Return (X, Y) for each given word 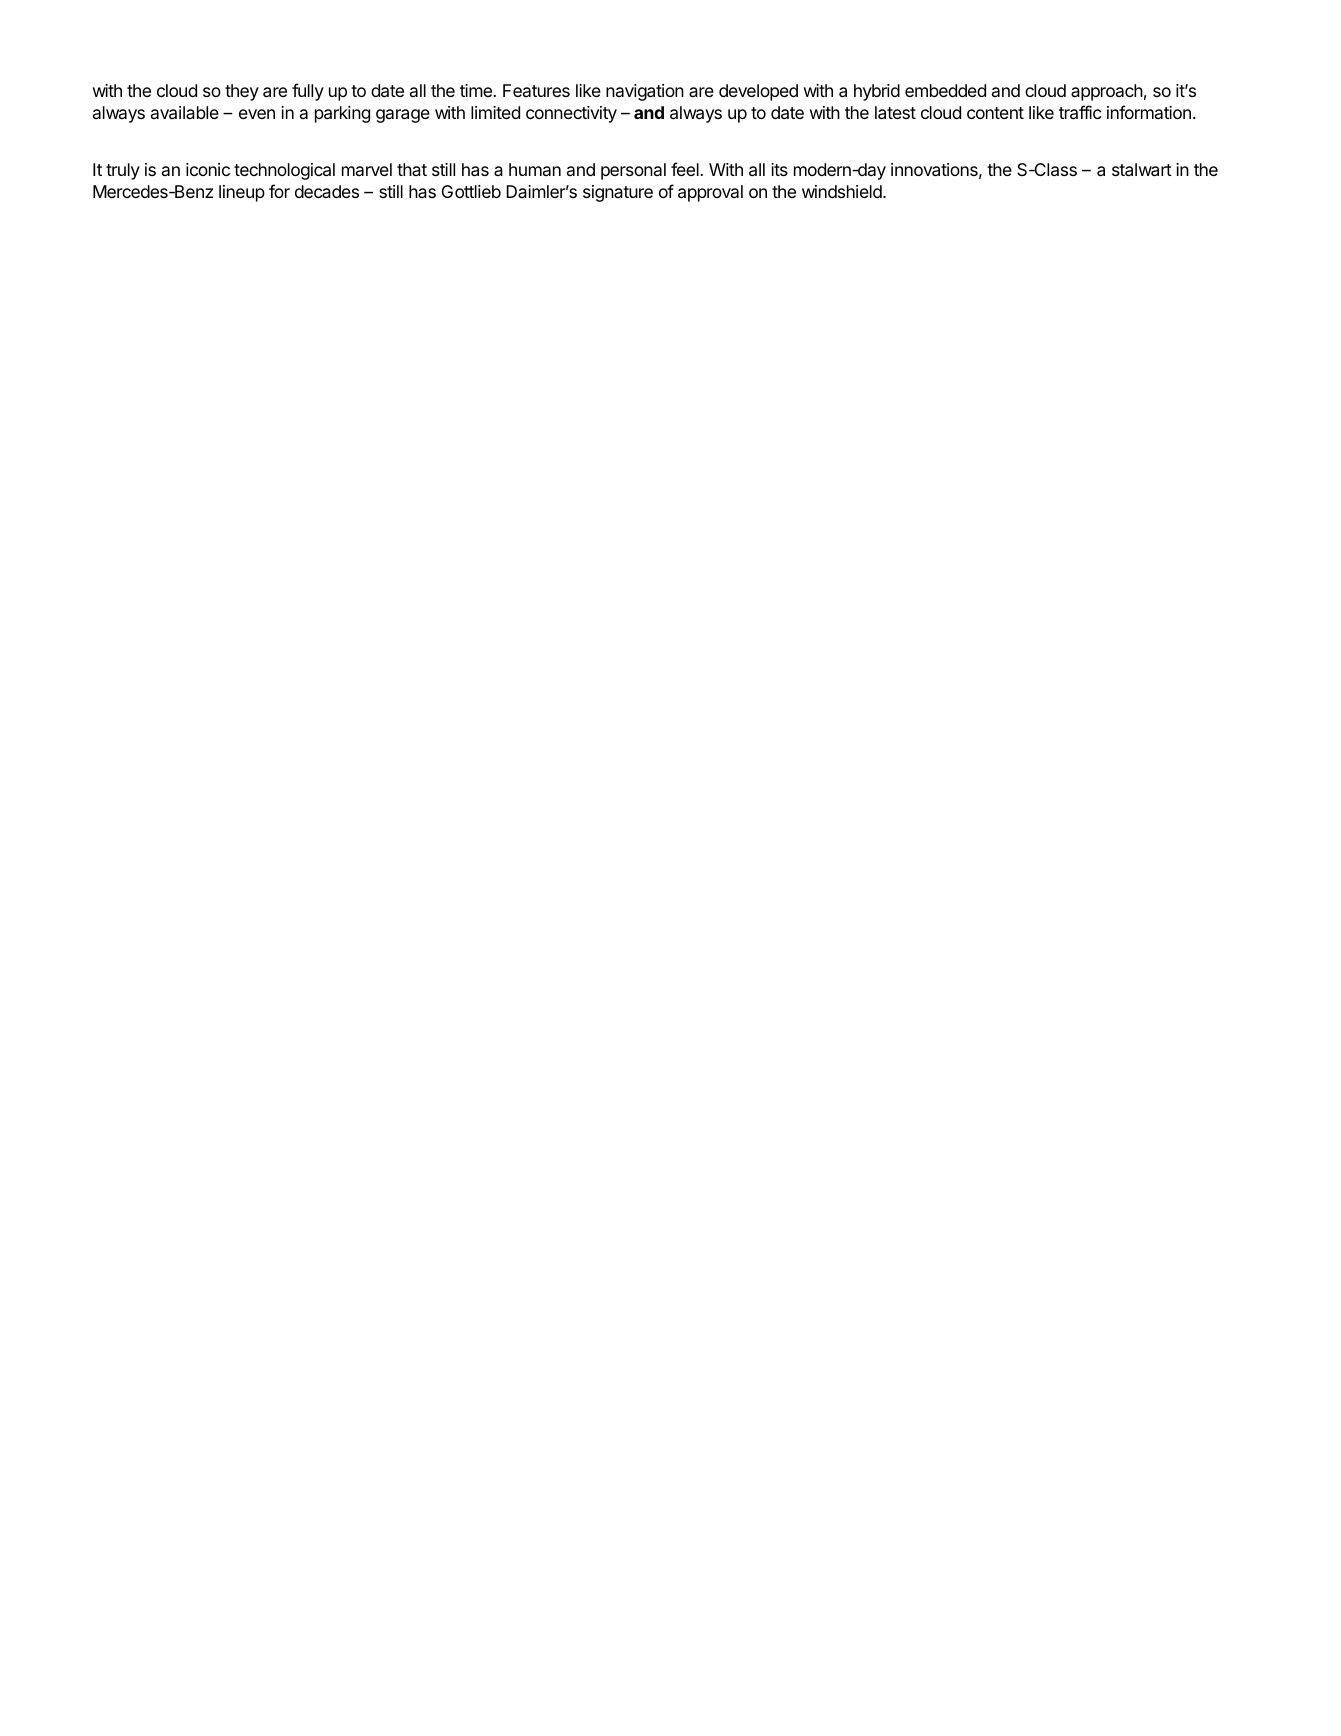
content (995, 113)
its (779, 169)
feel (685, 169)
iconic (208, 169)
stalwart (1142, 170)
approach (1107, 92)
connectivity (571, 114)
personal (633, 171)
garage (403, 116)
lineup (242, 193)
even (257, 114)
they (242, 92)
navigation (645, 92)
